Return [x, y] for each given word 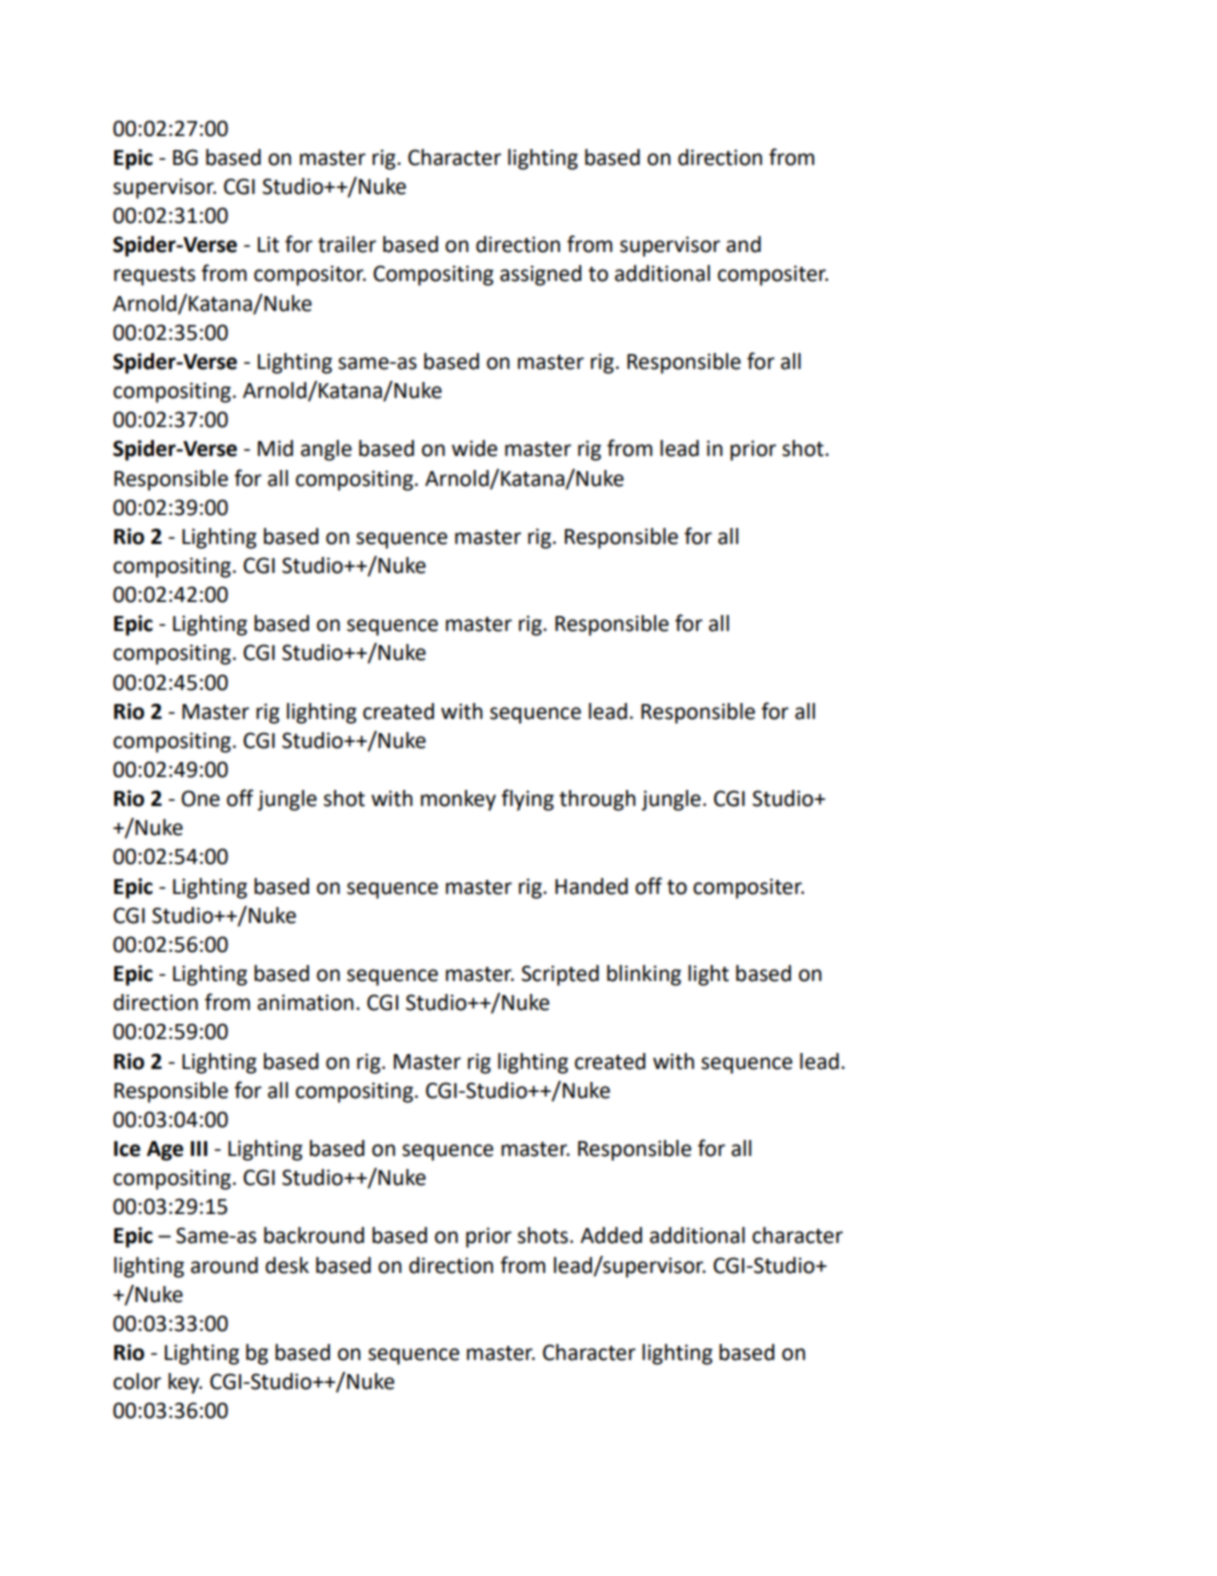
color [137, 1381]
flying [527, 800]
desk [287, 1265]
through [597, 800]
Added [611, 1235]
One [200, 798]
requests [154, 276]
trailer [347, 244]
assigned [541, 275]
